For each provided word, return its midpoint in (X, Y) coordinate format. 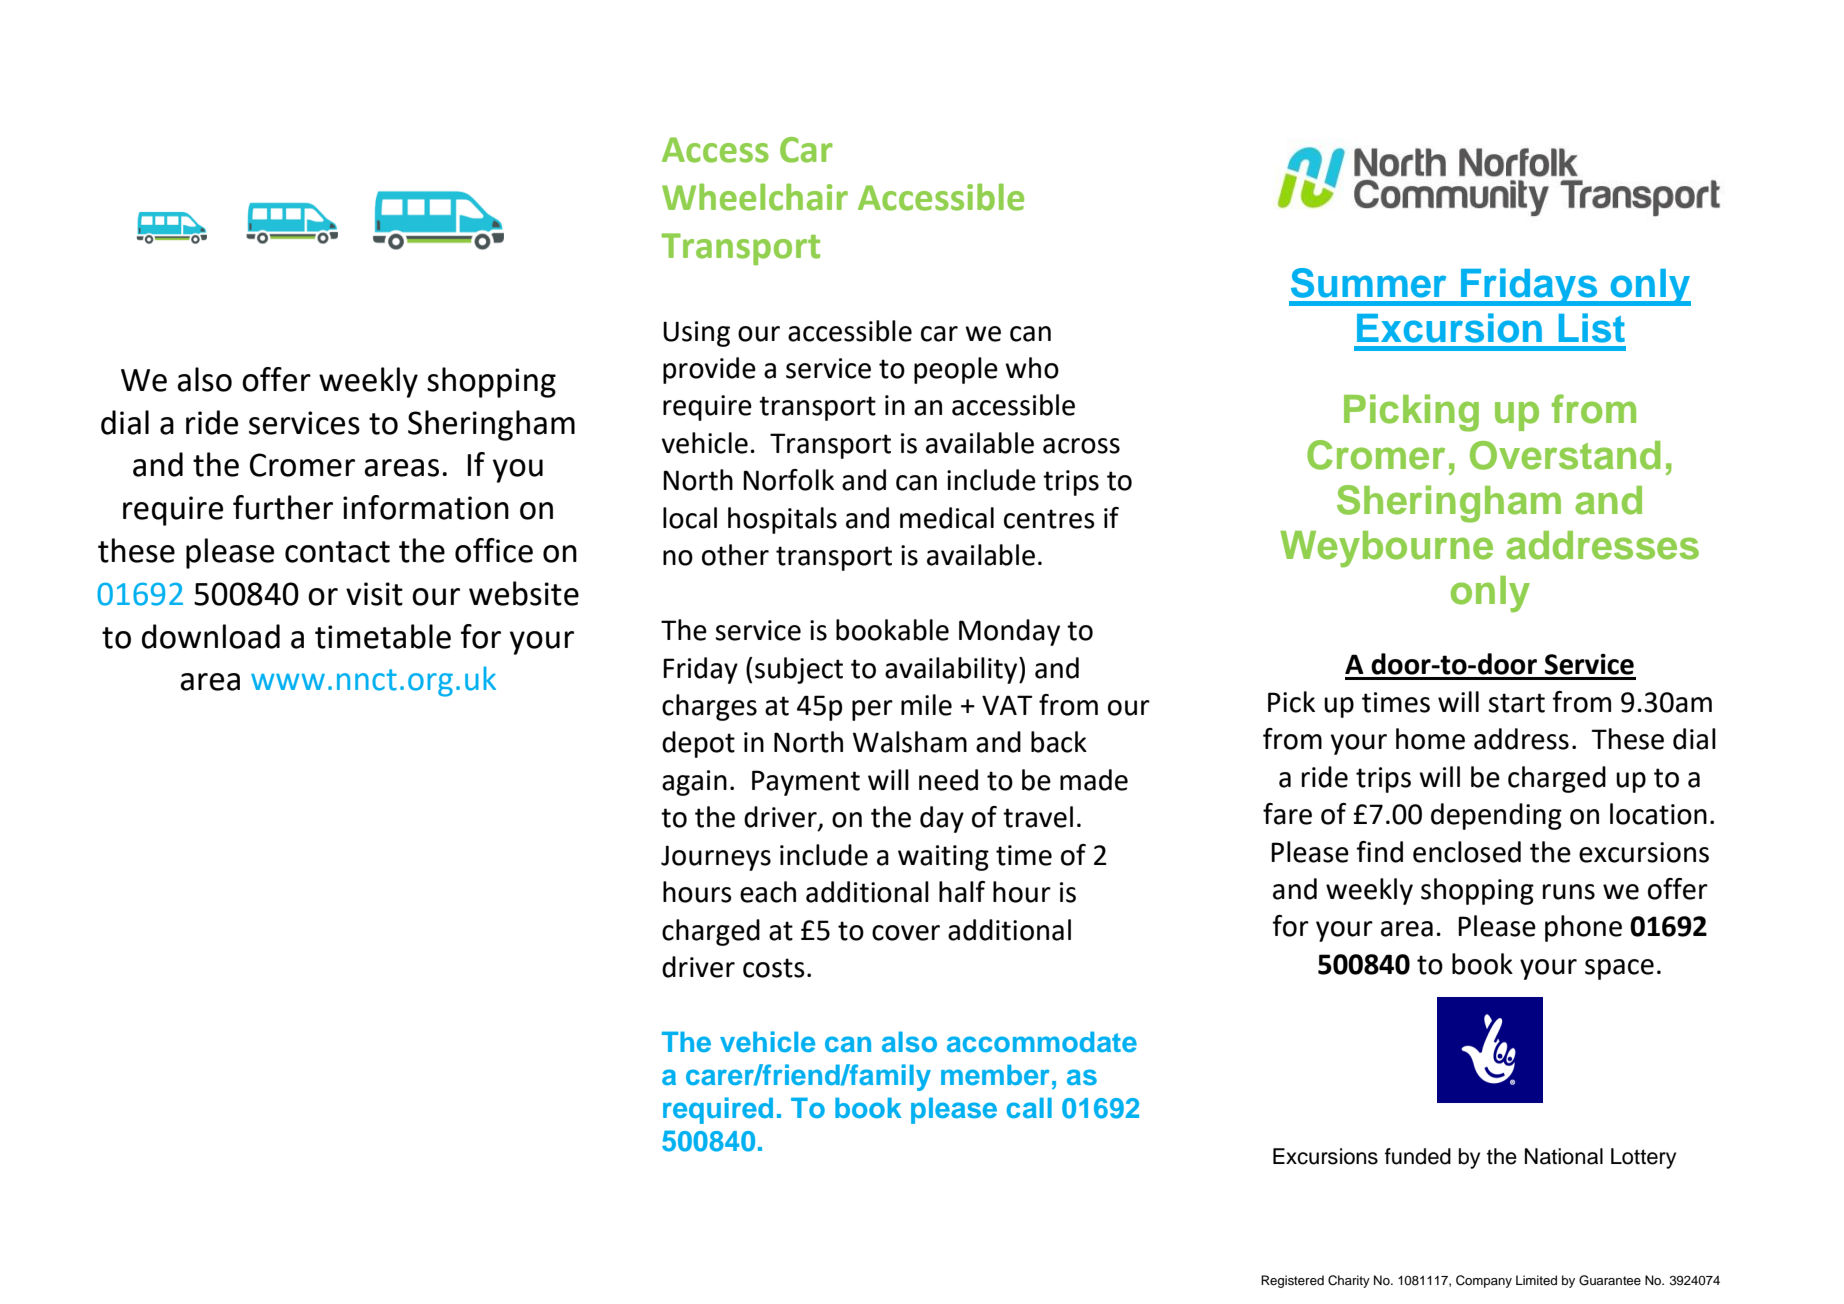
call (1029, 1107)
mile (926, 705)
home (1430, 739)
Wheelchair (755, 197)
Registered (1292, 1281)
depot (698, 744)
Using (696, 334)
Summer (1368, 283)
